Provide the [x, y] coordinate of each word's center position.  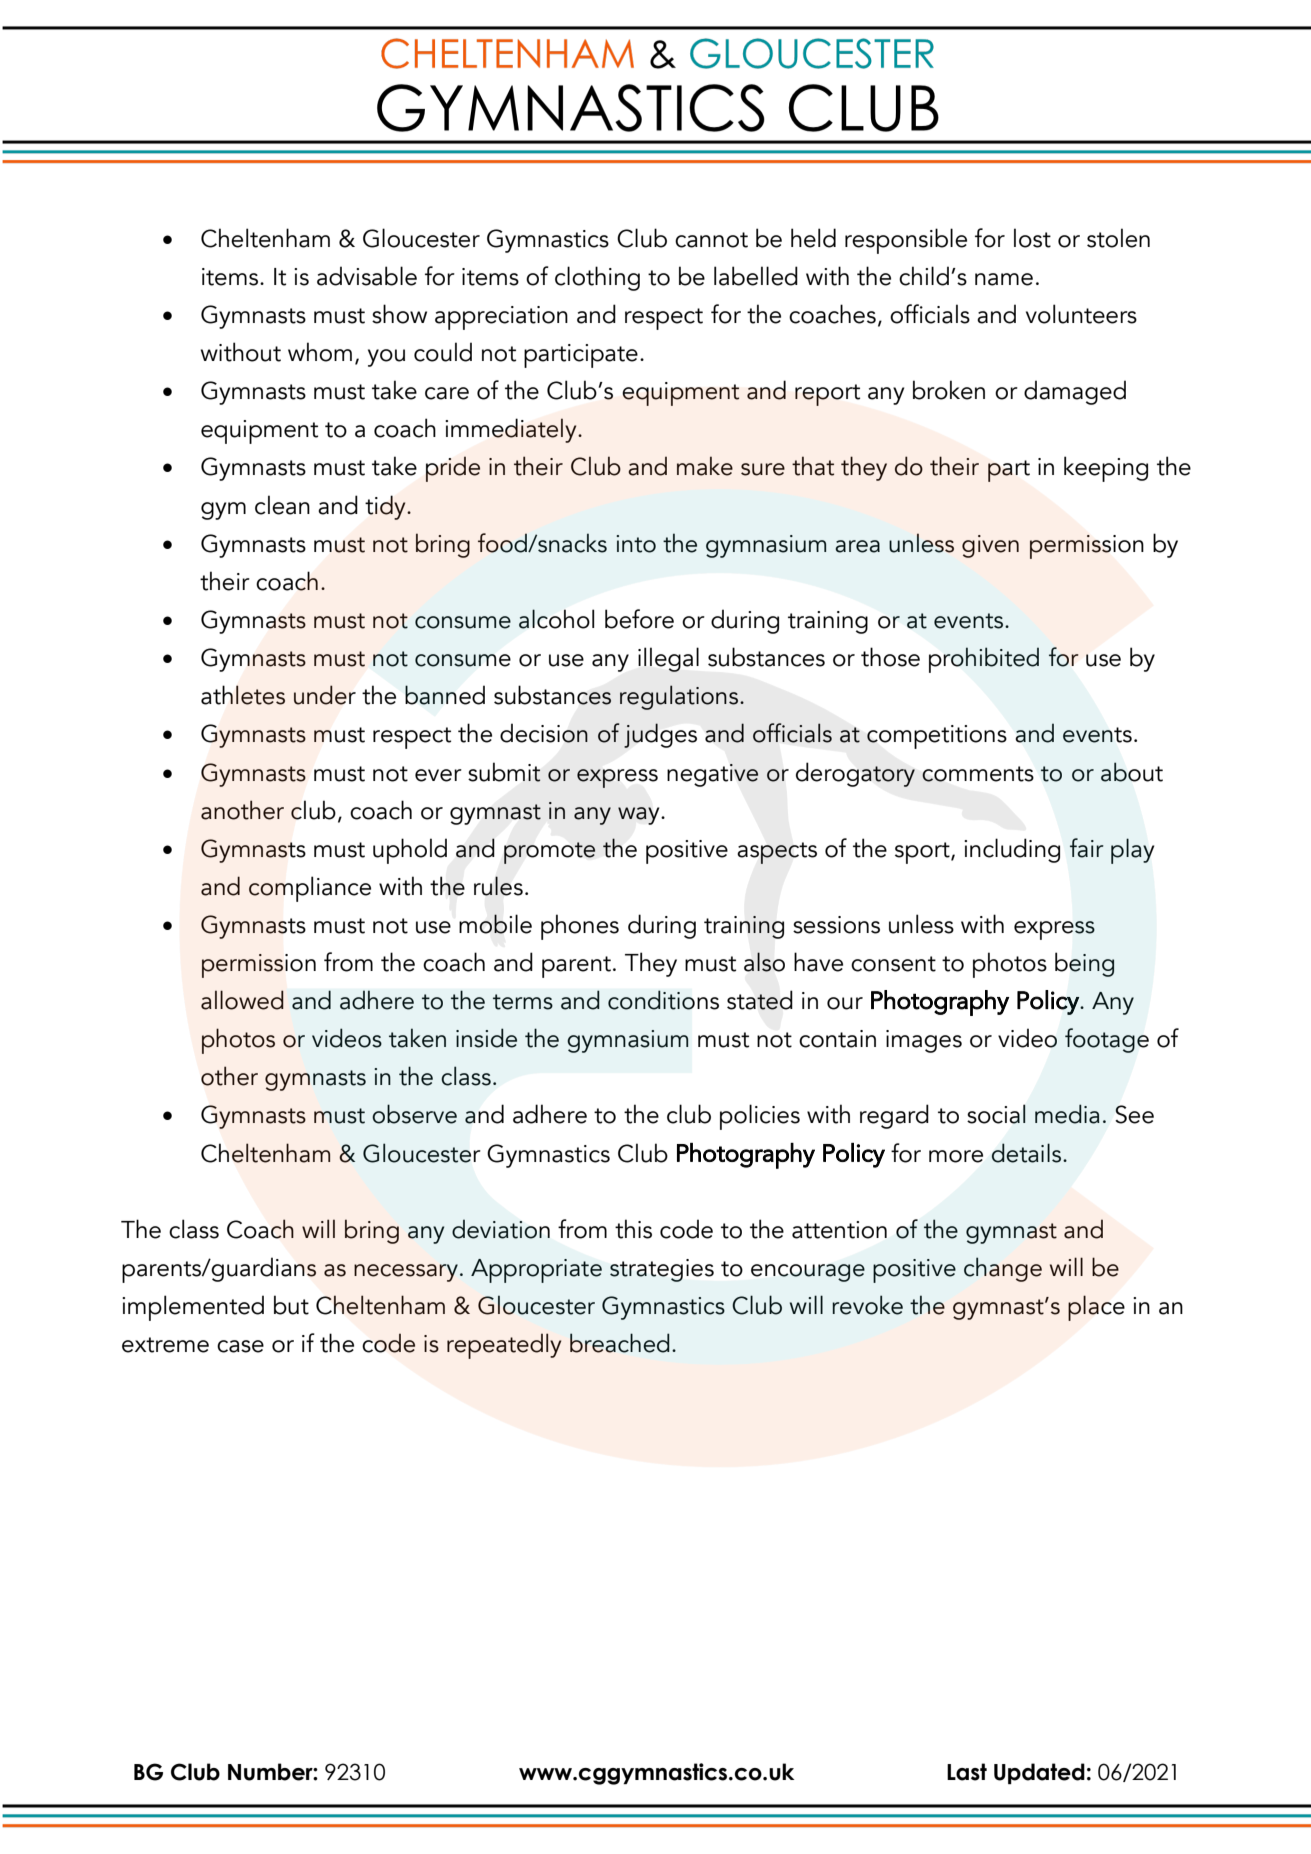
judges [660, 735]
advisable [367, 276]
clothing [597, 278]
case [240, 1346]
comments [978, 774]
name [1004, 279]
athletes [243, 695]
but [291, 1305]
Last [967, 1772]
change [1003, 1269]
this [633, 1229]
